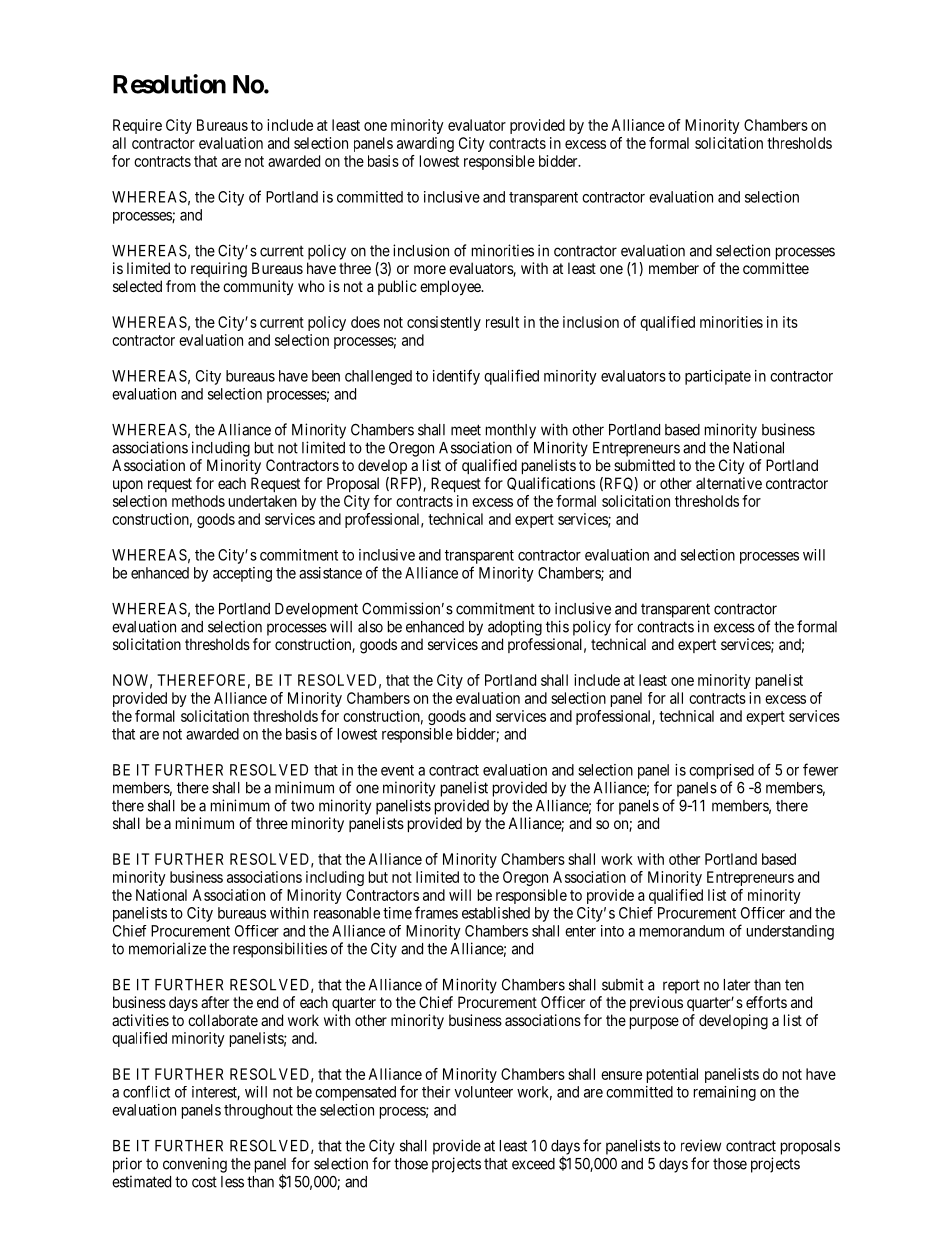 The height and width of the screenshot is (1233, 952). I want to click on awarding, so click(425, 144).
